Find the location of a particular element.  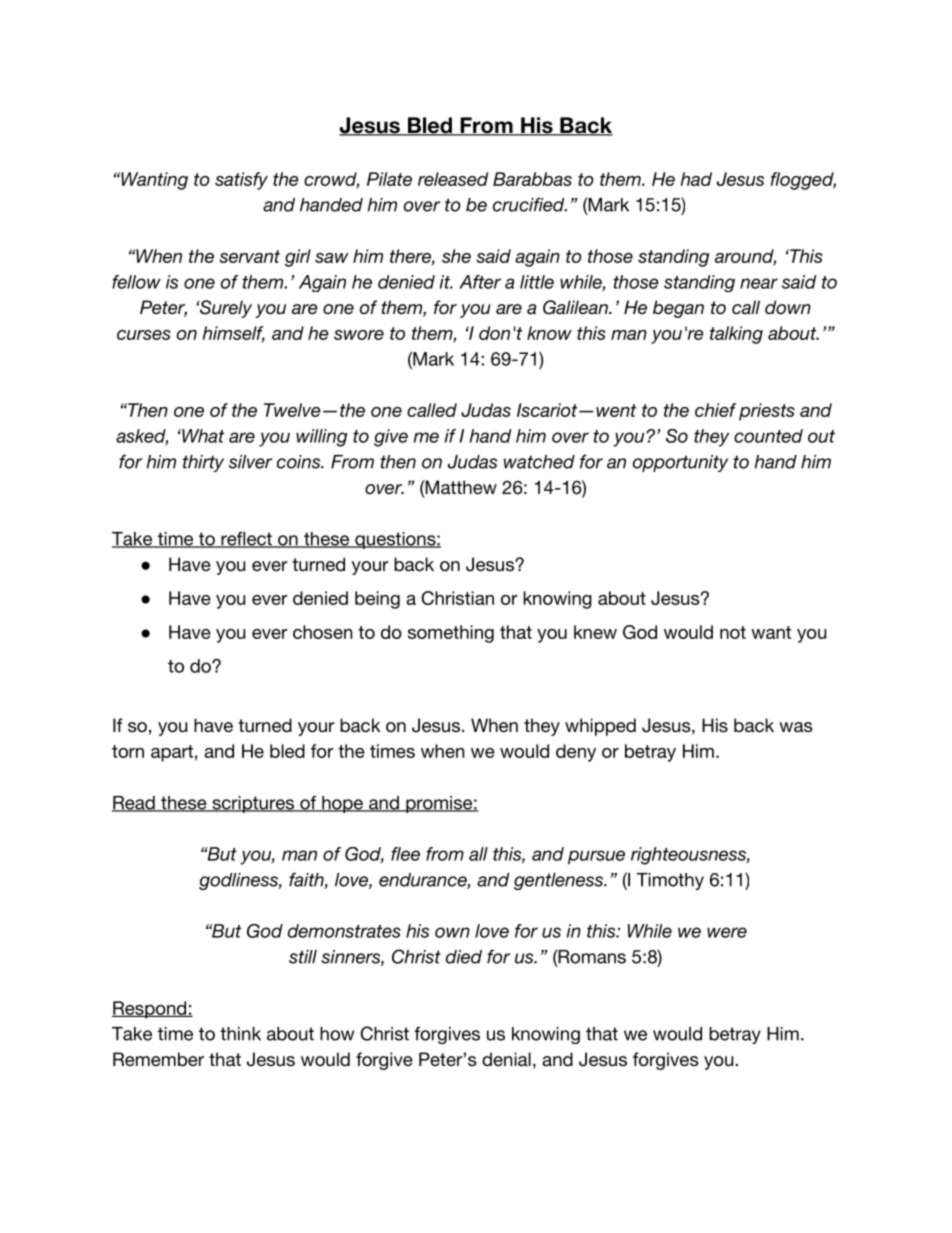

What is located at coordinates (202, 436).
